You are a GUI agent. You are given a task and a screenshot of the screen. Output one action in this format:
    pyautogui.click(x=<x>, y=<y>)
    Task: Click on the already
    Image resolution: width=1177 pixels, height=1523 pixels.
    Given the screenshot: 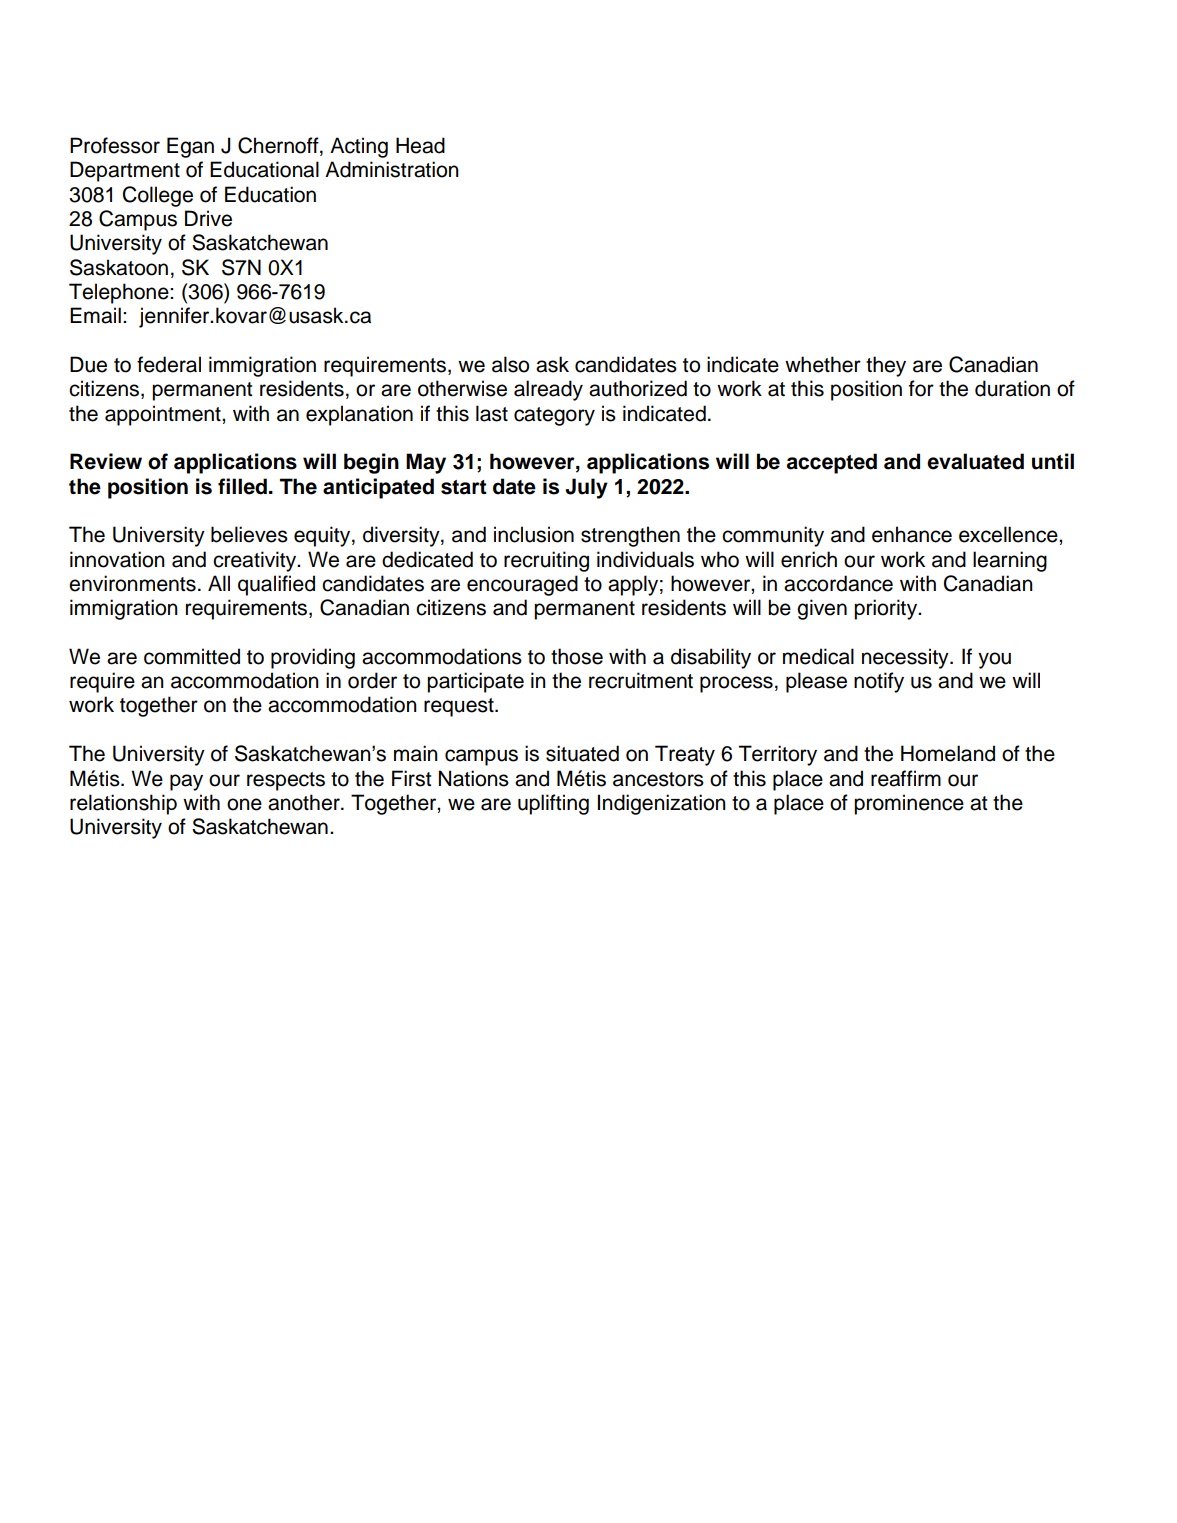 What is the action you would take?
    pyautogui.click(x=548, y=390)
